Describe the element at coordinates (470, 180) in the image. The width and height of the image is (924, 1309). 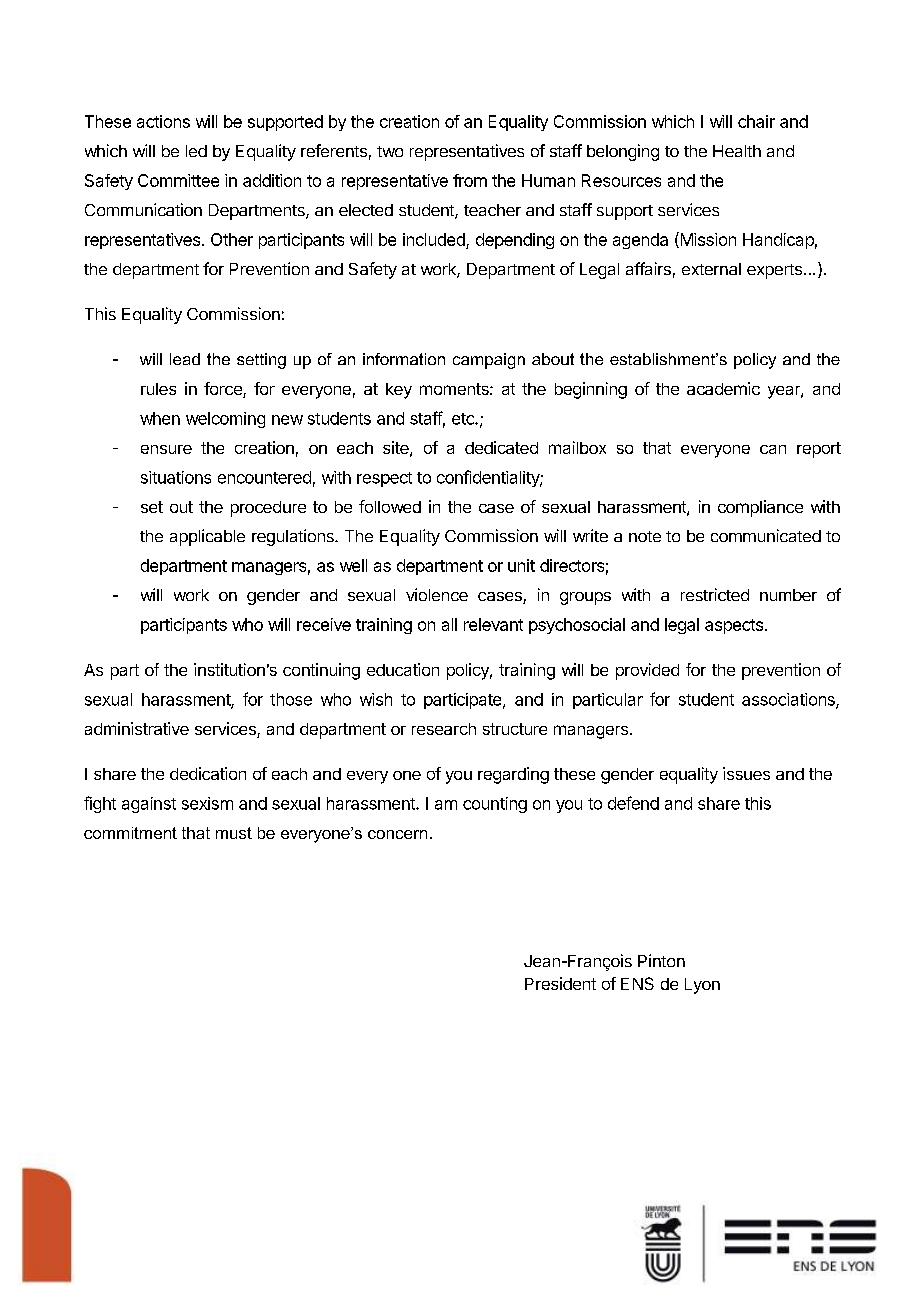
I see `from` at that location.
